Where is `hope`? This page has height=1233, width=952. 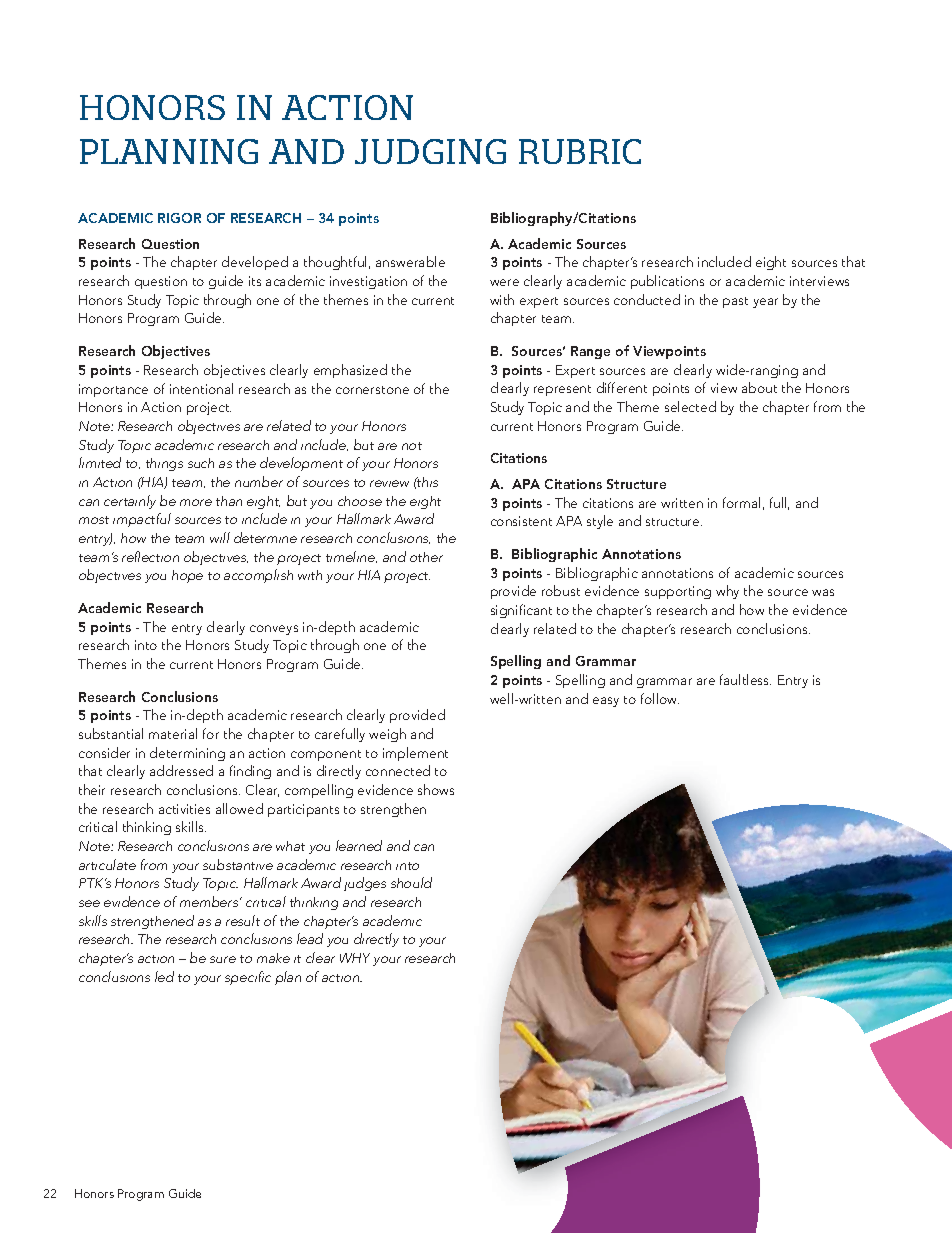
hope is located at coordinates (187, 576).
